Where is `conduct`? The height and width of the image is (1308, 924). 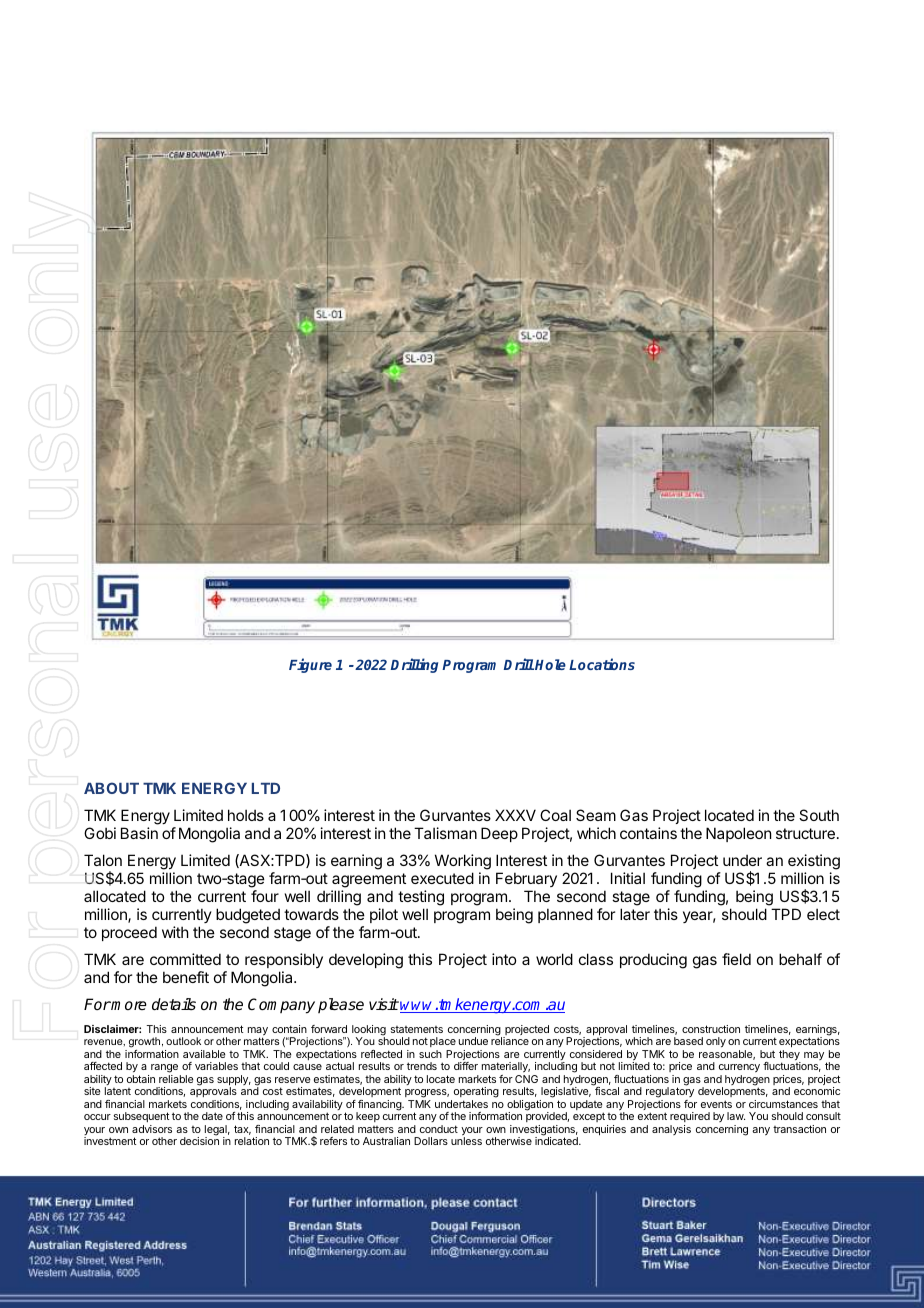 conduct is located at coordinates (439, 1129).
